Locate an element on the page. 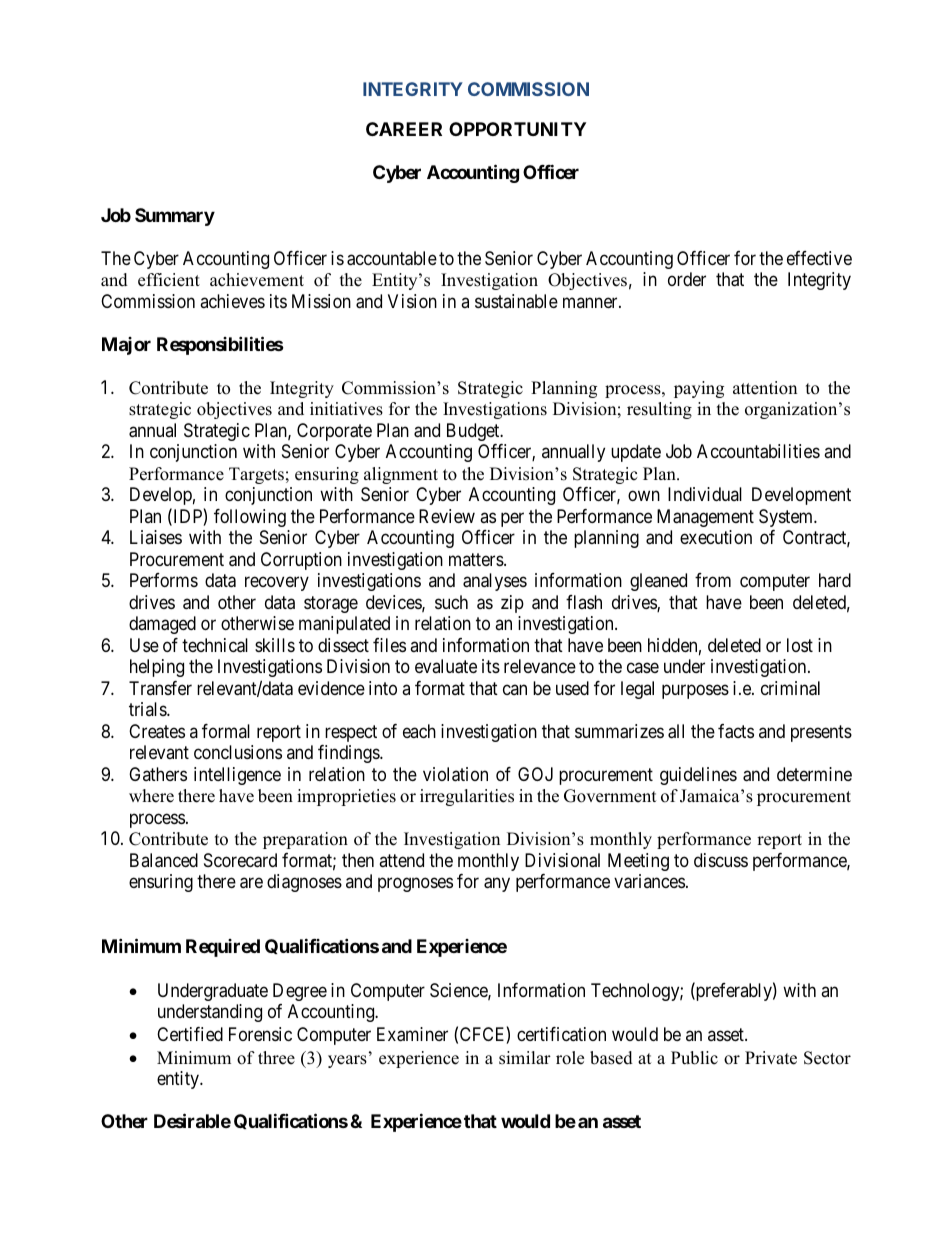 Image resolution: width=952 pixels, height=1233 pixels. Major is located at coordinates (126, 346).
